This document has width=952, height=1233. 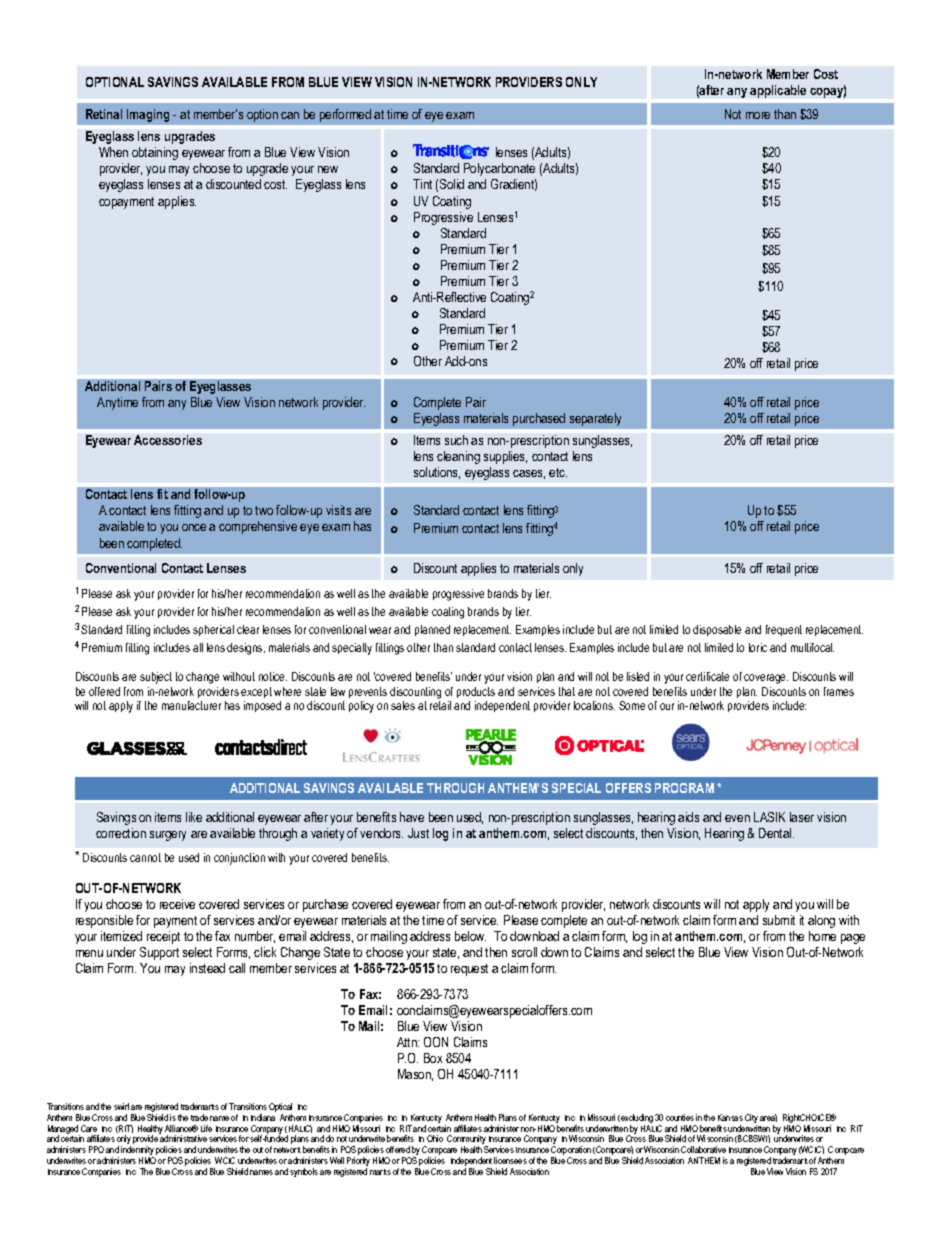 What do you see at coordinates (499, 169) in the document?
I see `Polycarbonate` at bounding box center [499, 169].
